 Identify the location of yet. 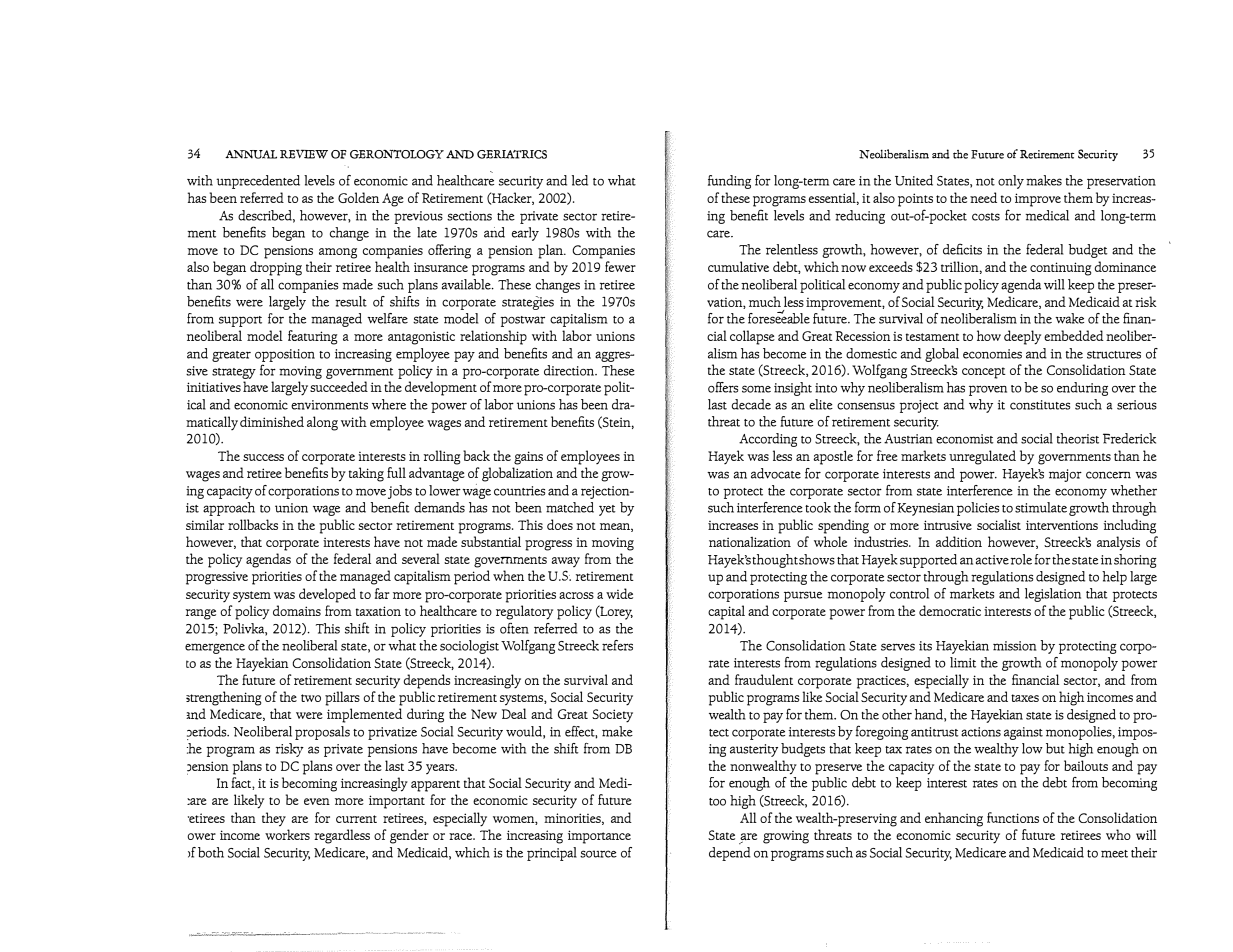
(607, 510).
